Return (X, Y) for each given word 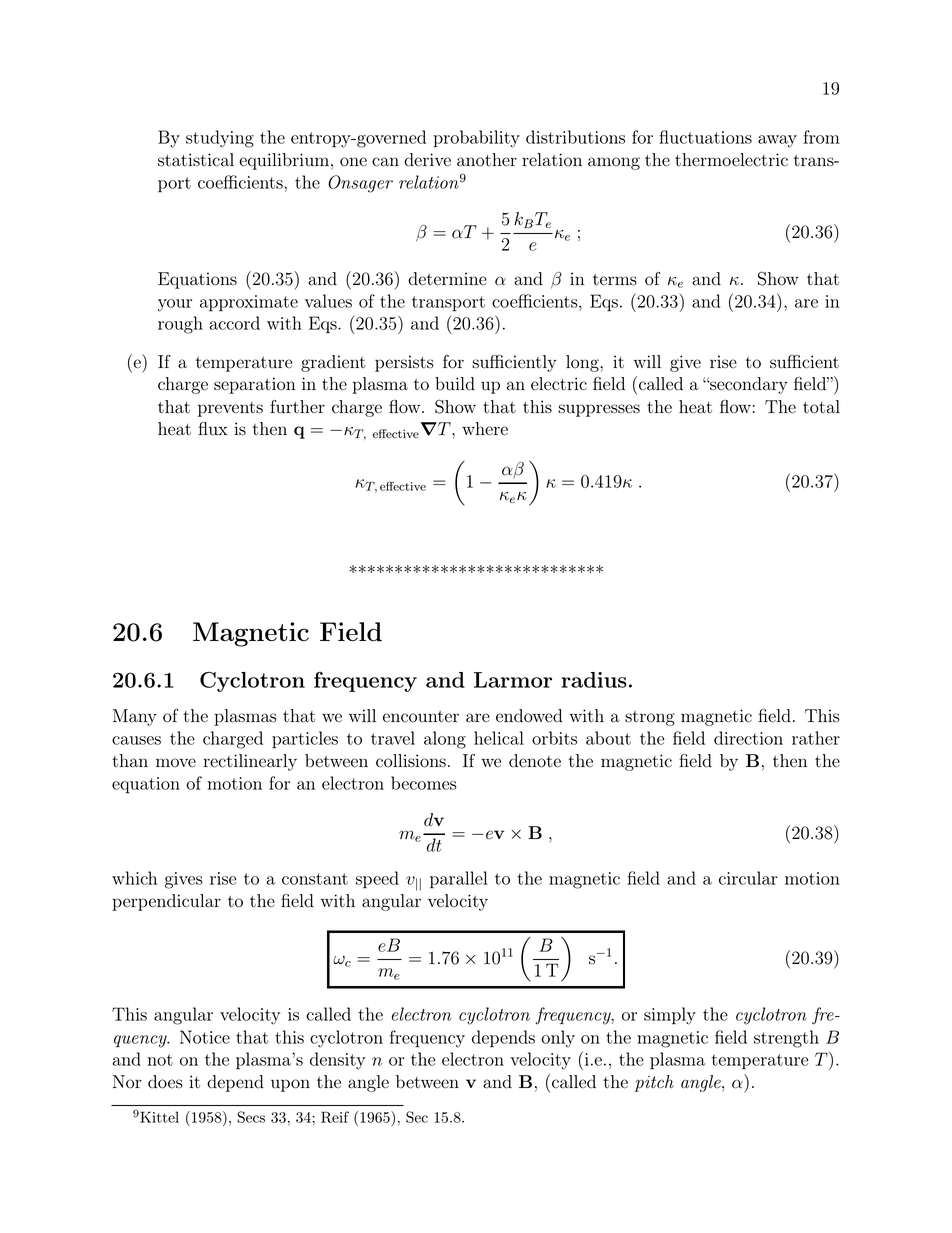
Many (135, 717)
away (777, 141)
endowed (529, 716)
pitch (654, 1083)
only (558, 1039)
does (165, 1082)
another (487, 160)
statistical (196, 160)
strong (650, 718)
